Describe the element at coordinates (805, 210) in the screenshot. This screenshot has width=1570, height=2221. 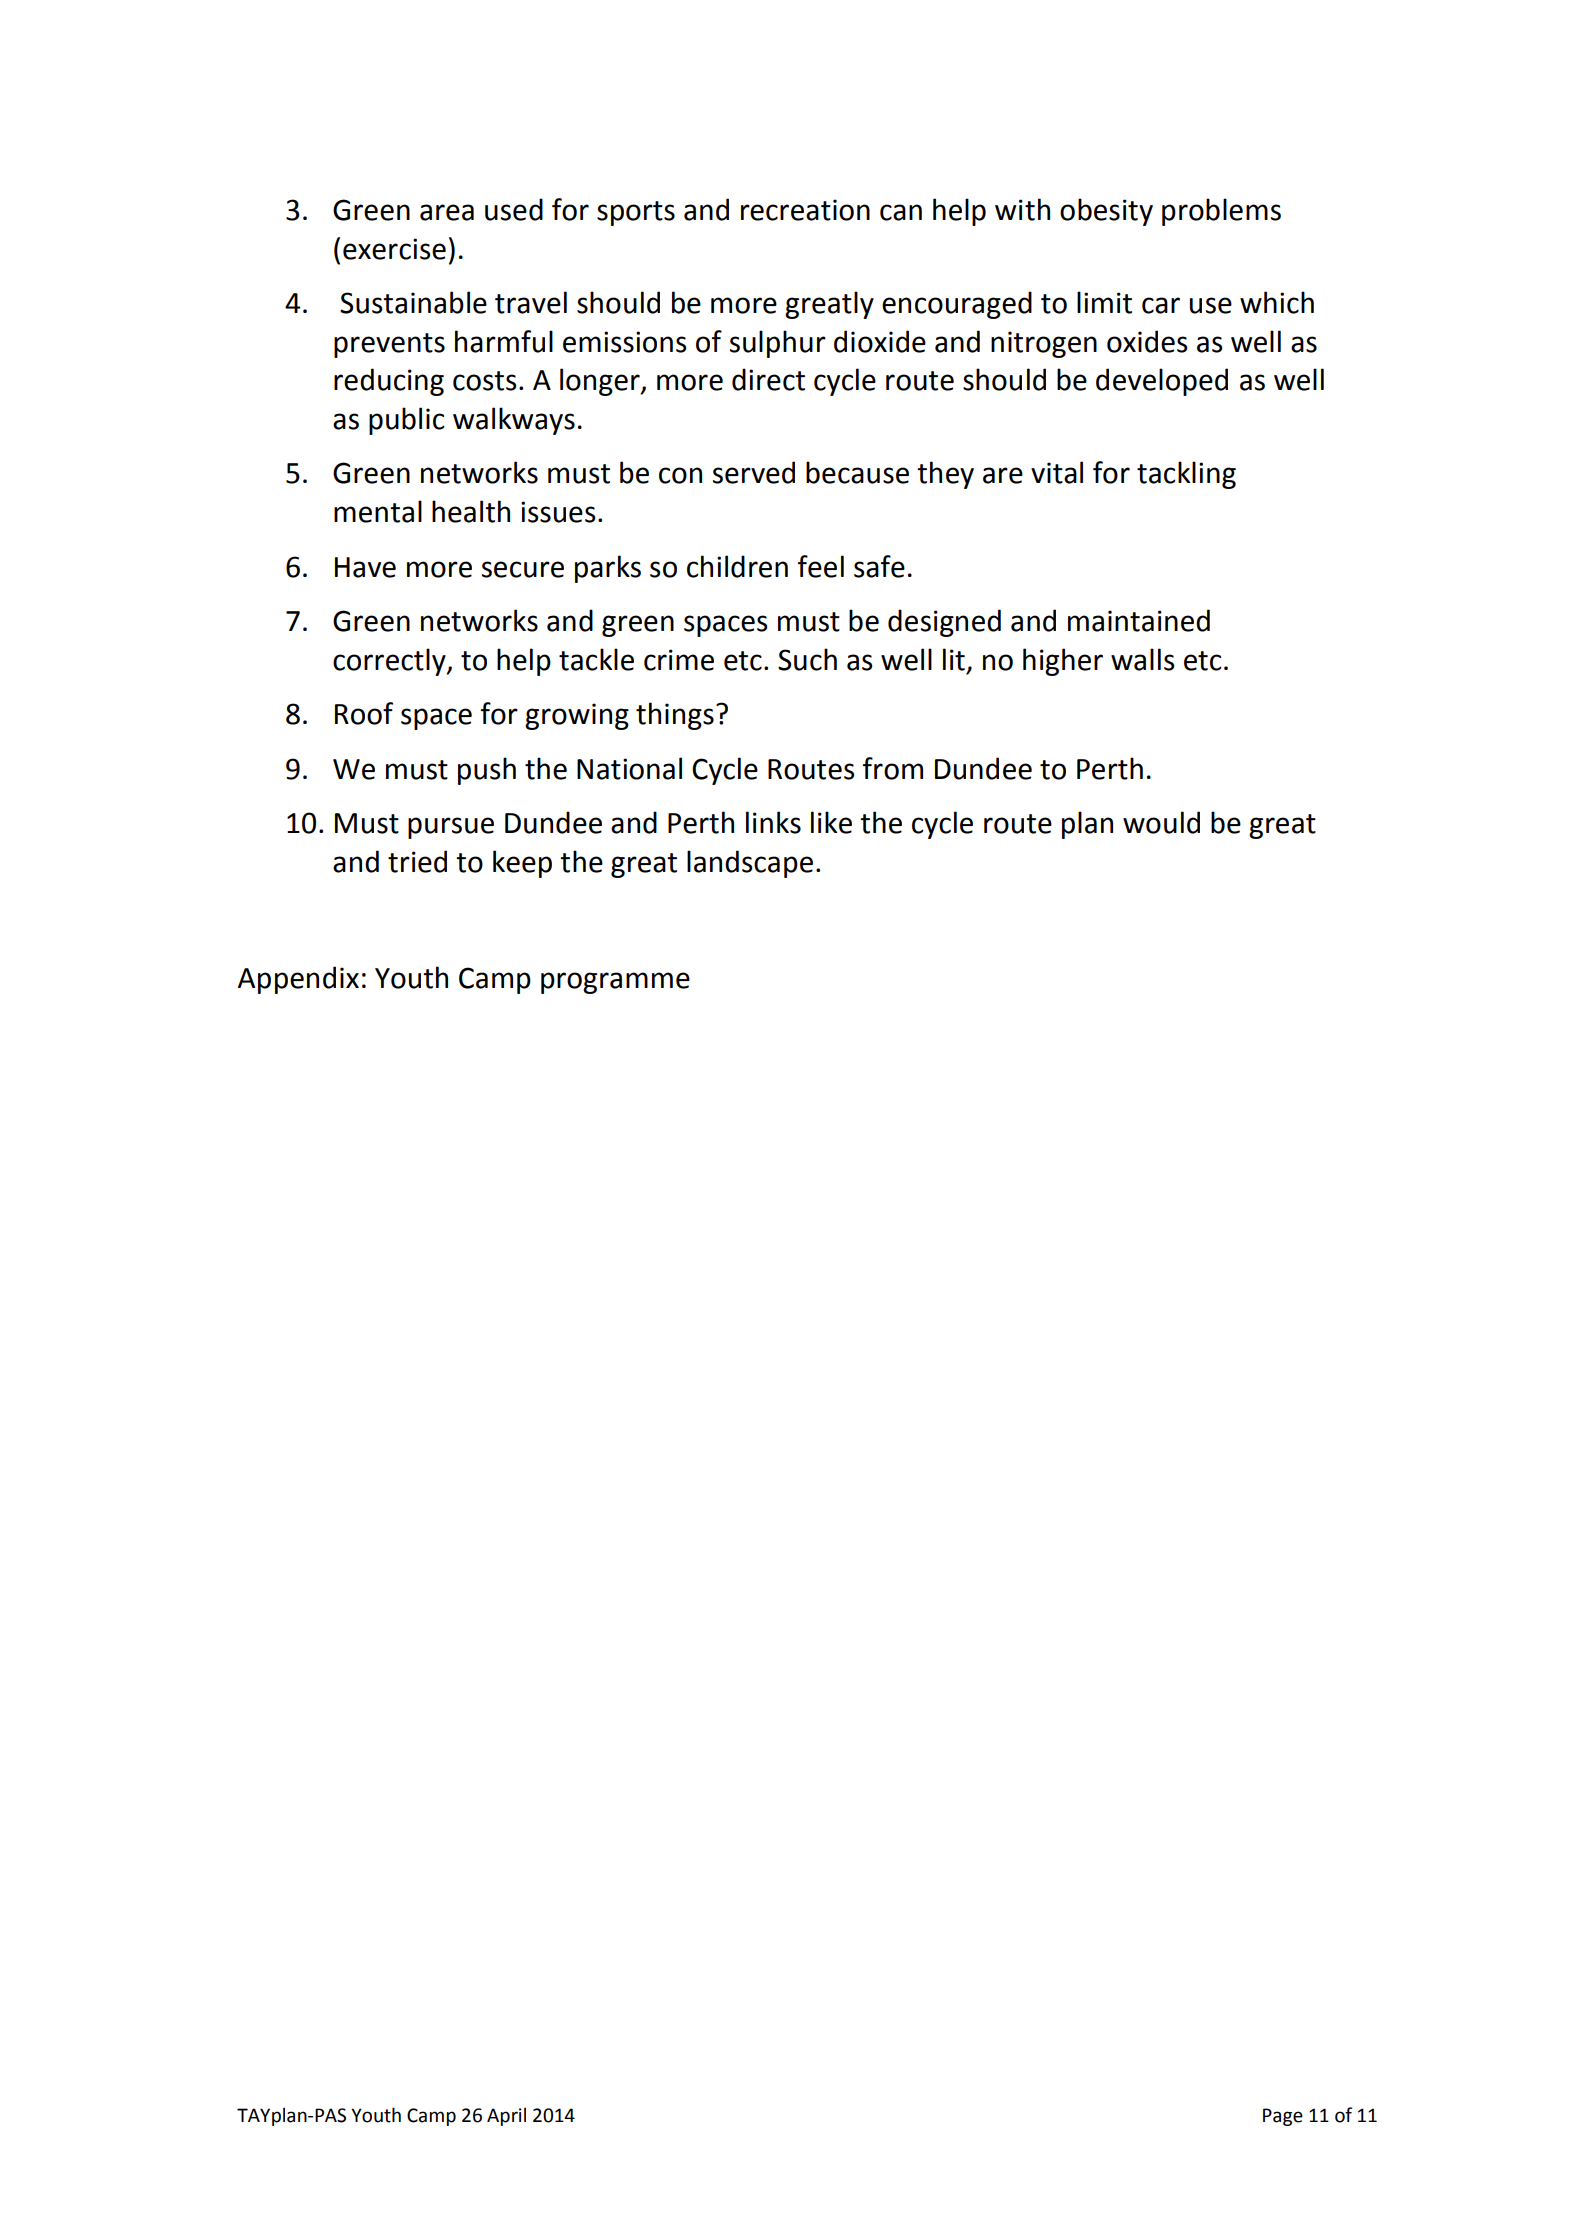
I see `recreation` at that location.
